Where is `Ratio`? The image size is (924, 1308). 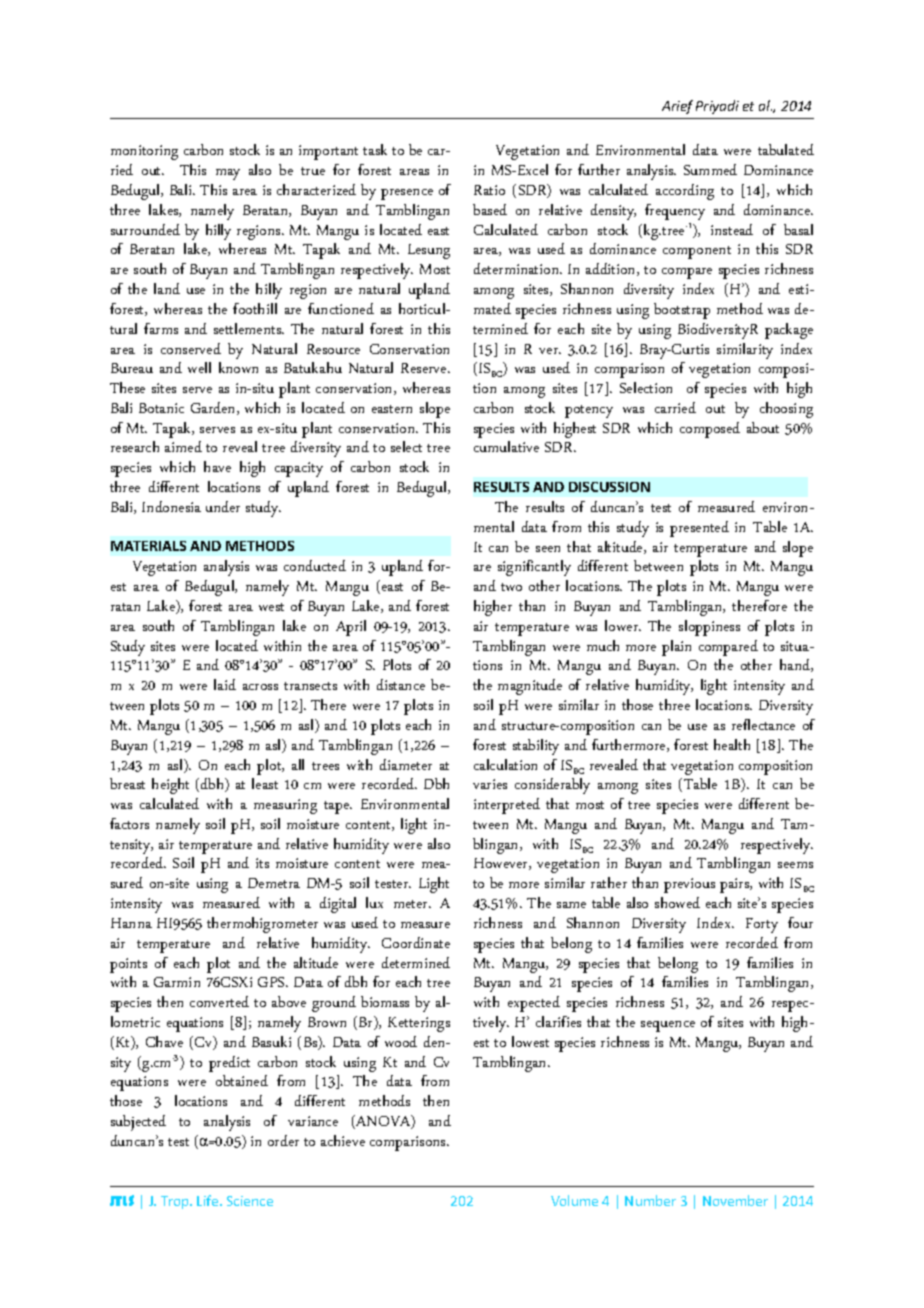 Ratio is located at coordinates (489, 190).
